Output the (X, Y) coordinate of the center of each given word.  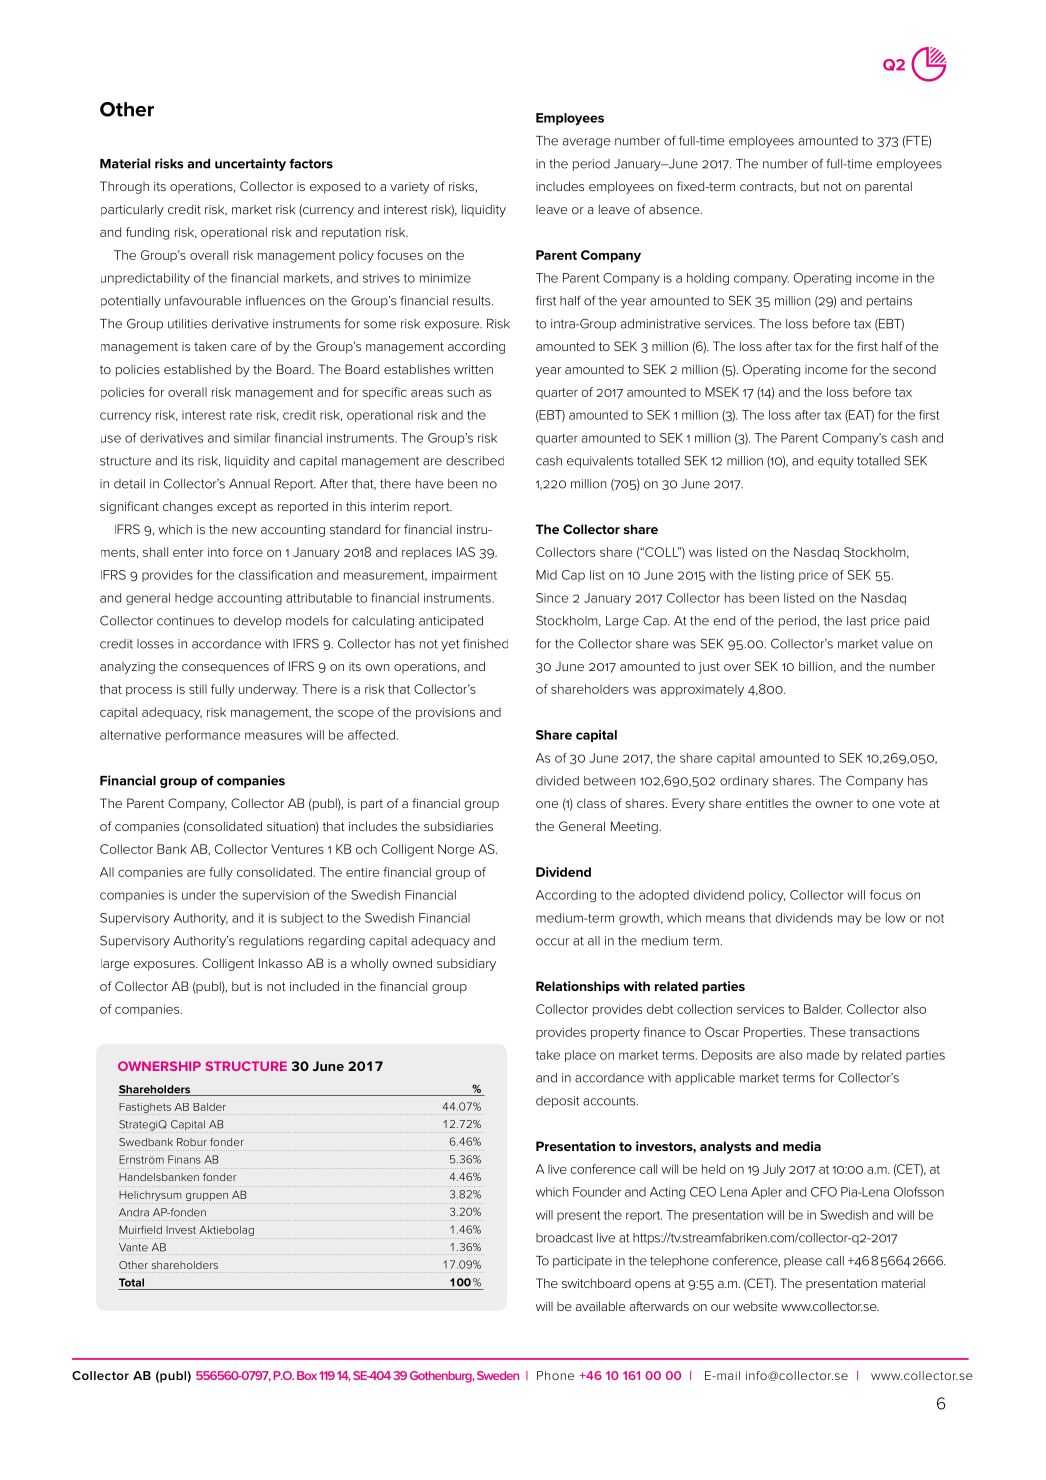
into (218, 552)
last (857, 621)
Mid (546, 575)
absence (675, 209)
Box (307, 1375)
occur (552, 942)
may (850, 920)
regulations (271, 942)
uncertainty (250, 164)
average (586, 143)
